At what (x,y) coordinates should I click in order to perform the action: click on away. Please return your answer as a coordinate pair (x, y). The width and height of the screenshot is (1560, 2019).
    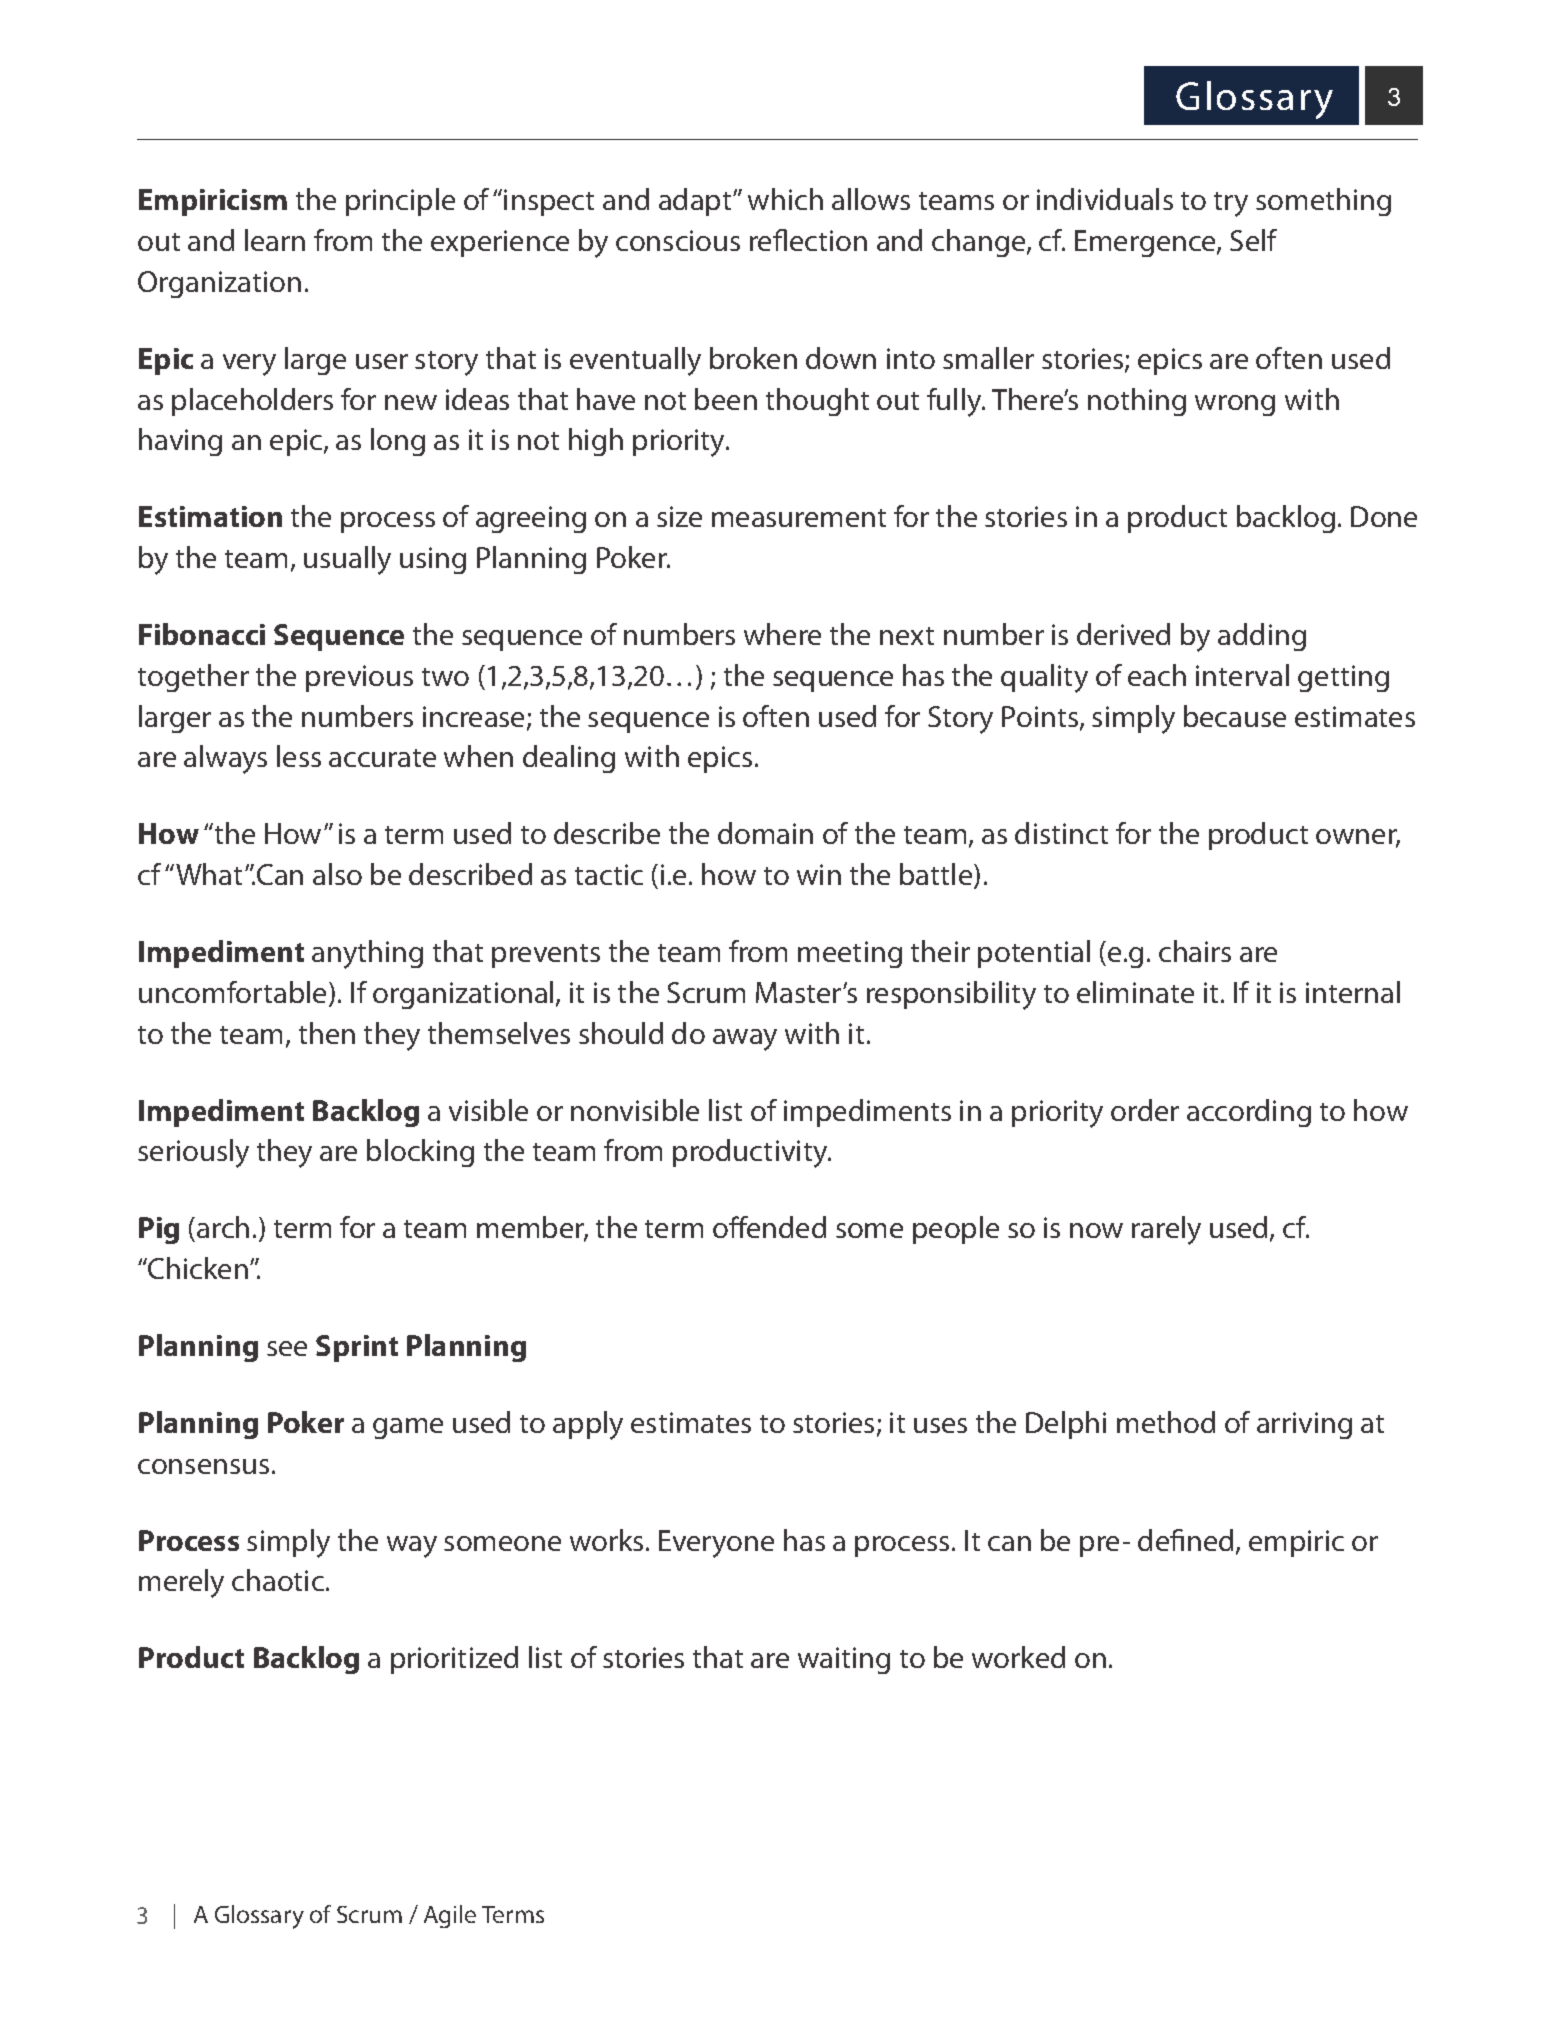
    Looking at the image, I should click on (745, 1040).
